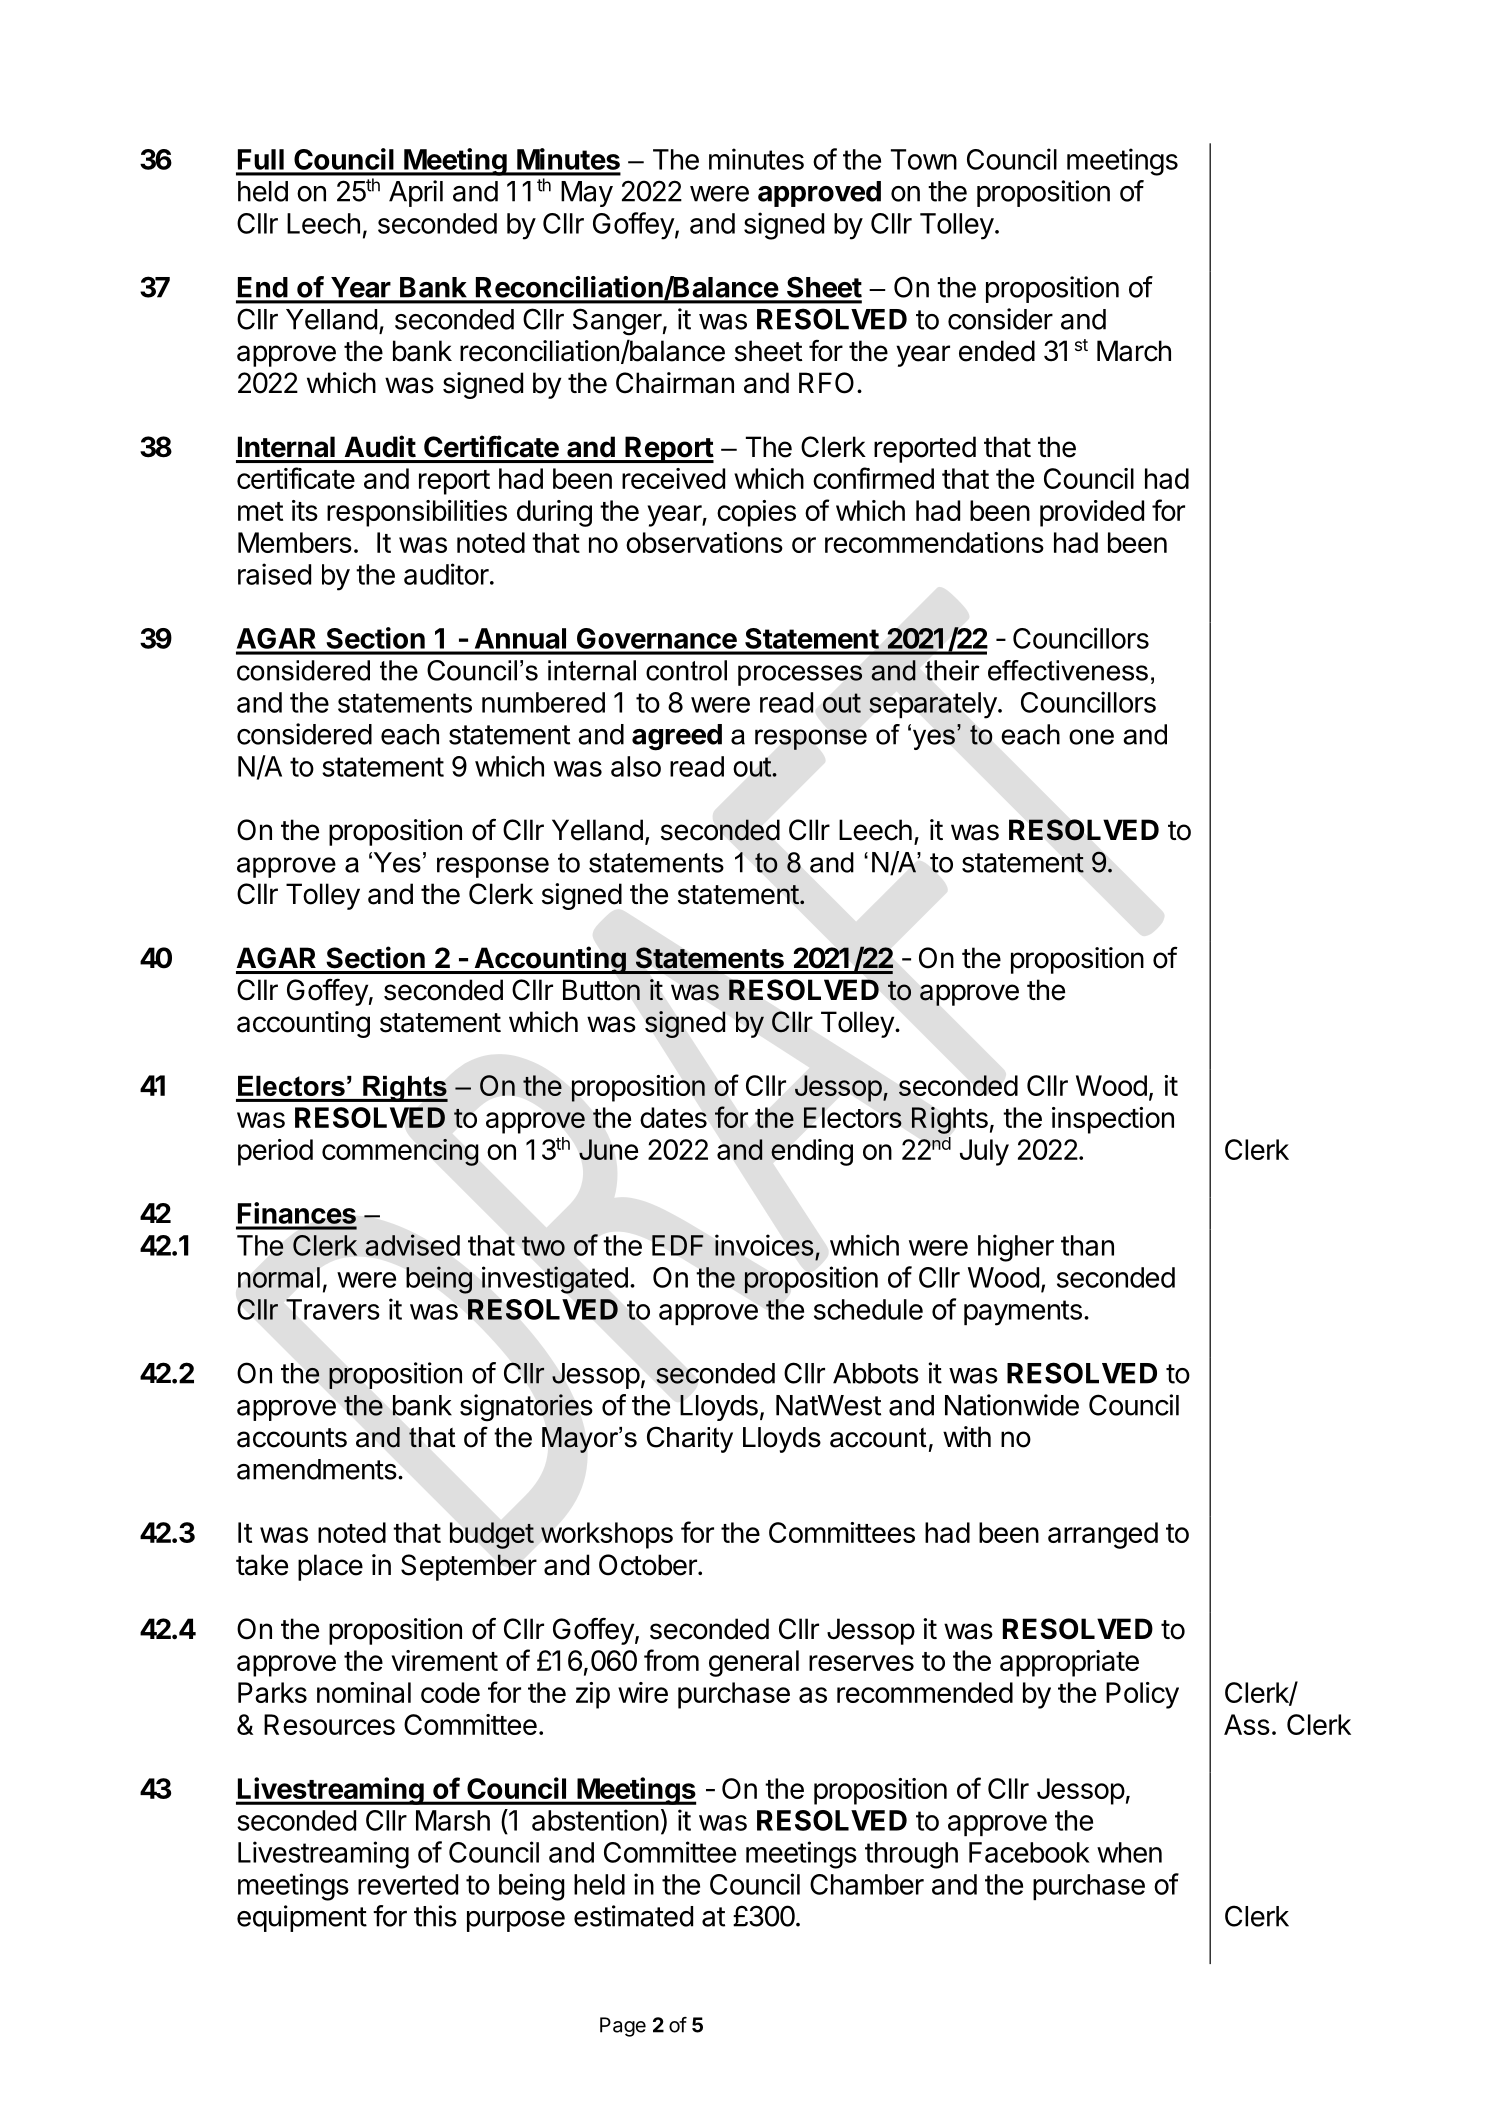 The image size is (1504, 2126). Describe the element at coordinates (677, 737) in the page. I see `agreed` at that location.
